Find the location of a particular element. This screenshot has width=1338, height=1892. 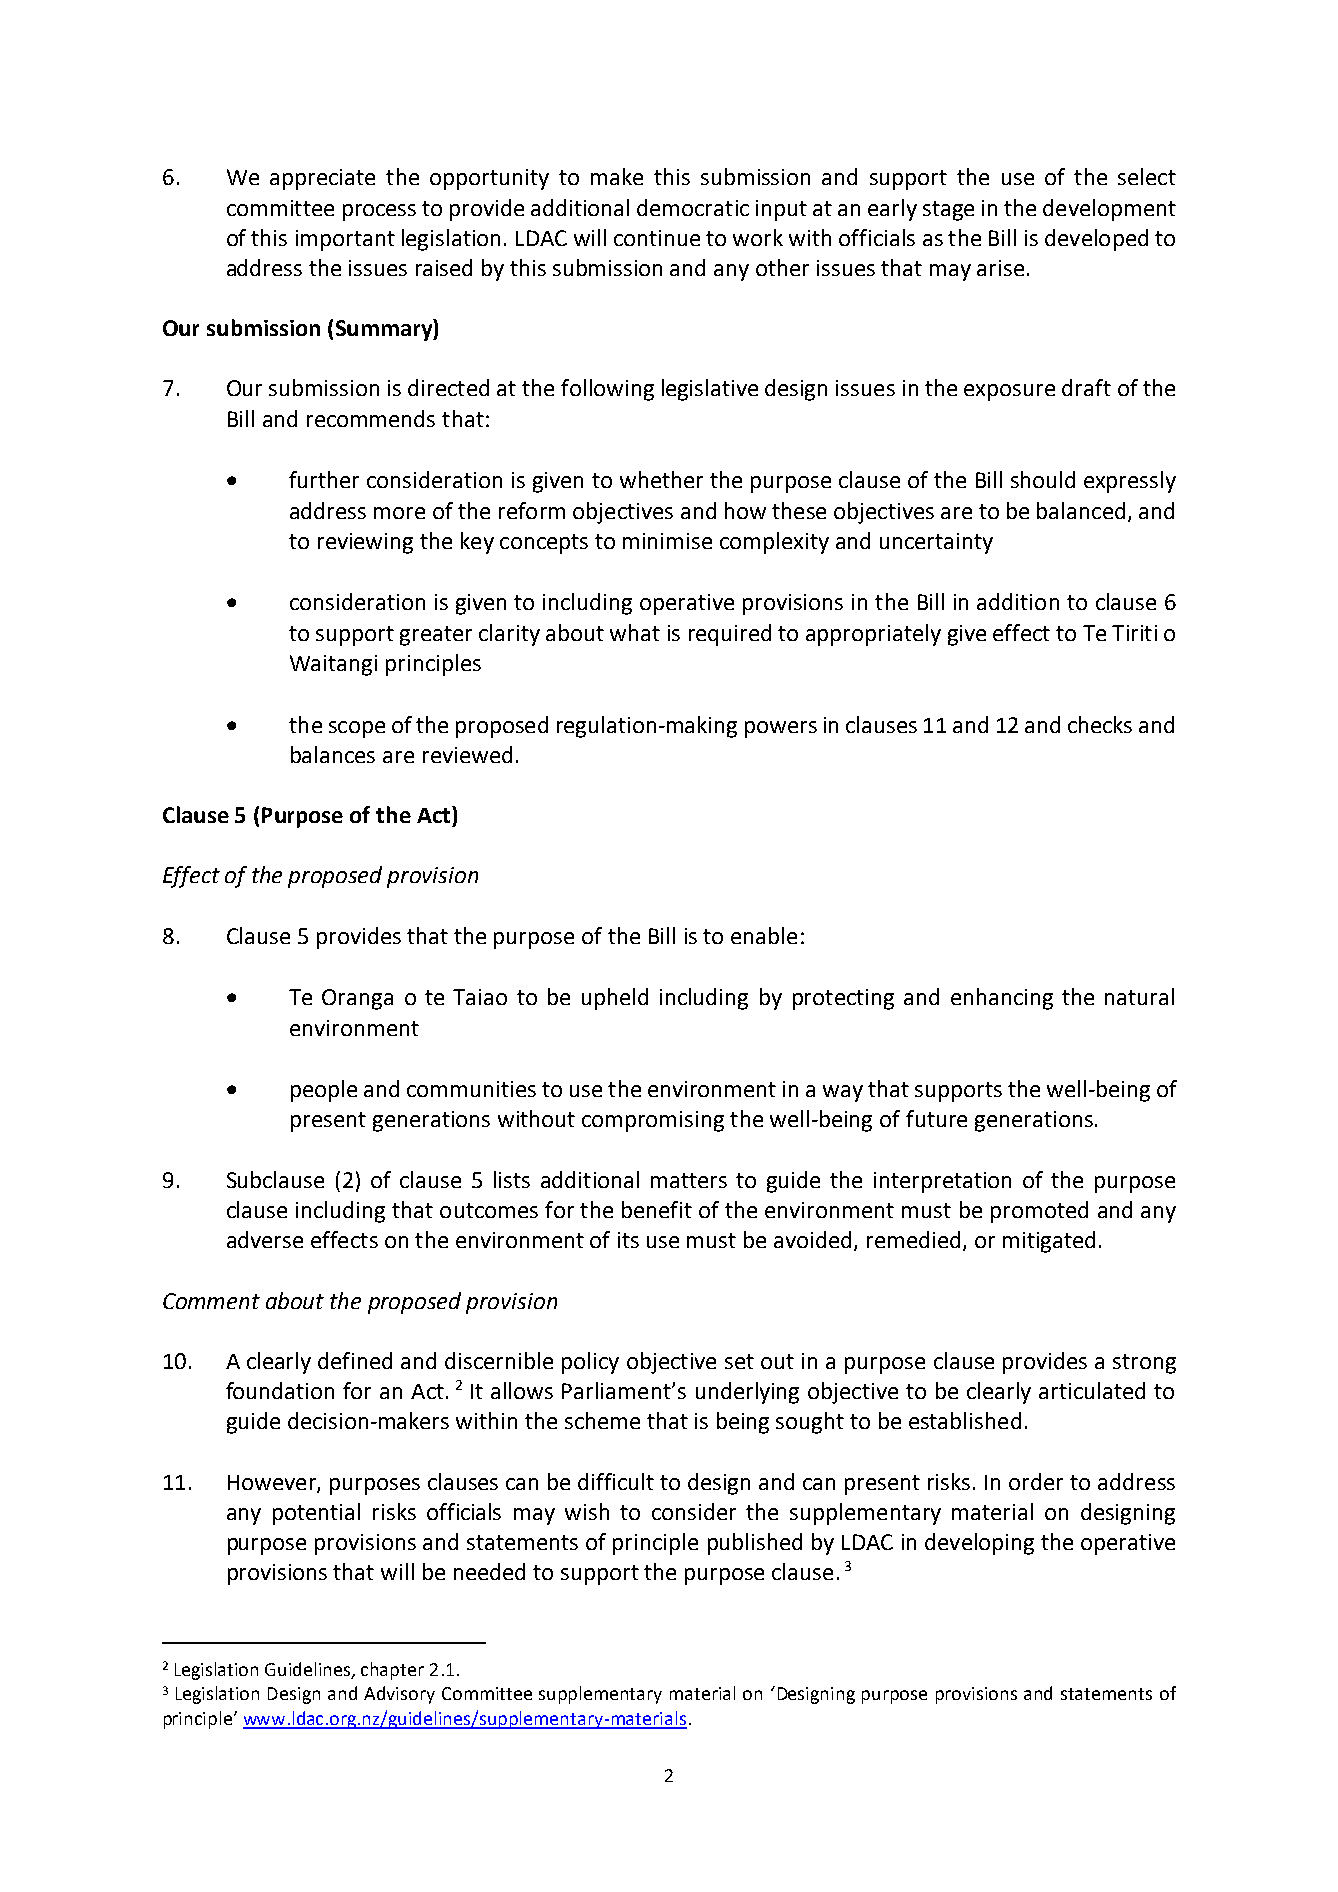

important is located at coordinates (345, 240).
